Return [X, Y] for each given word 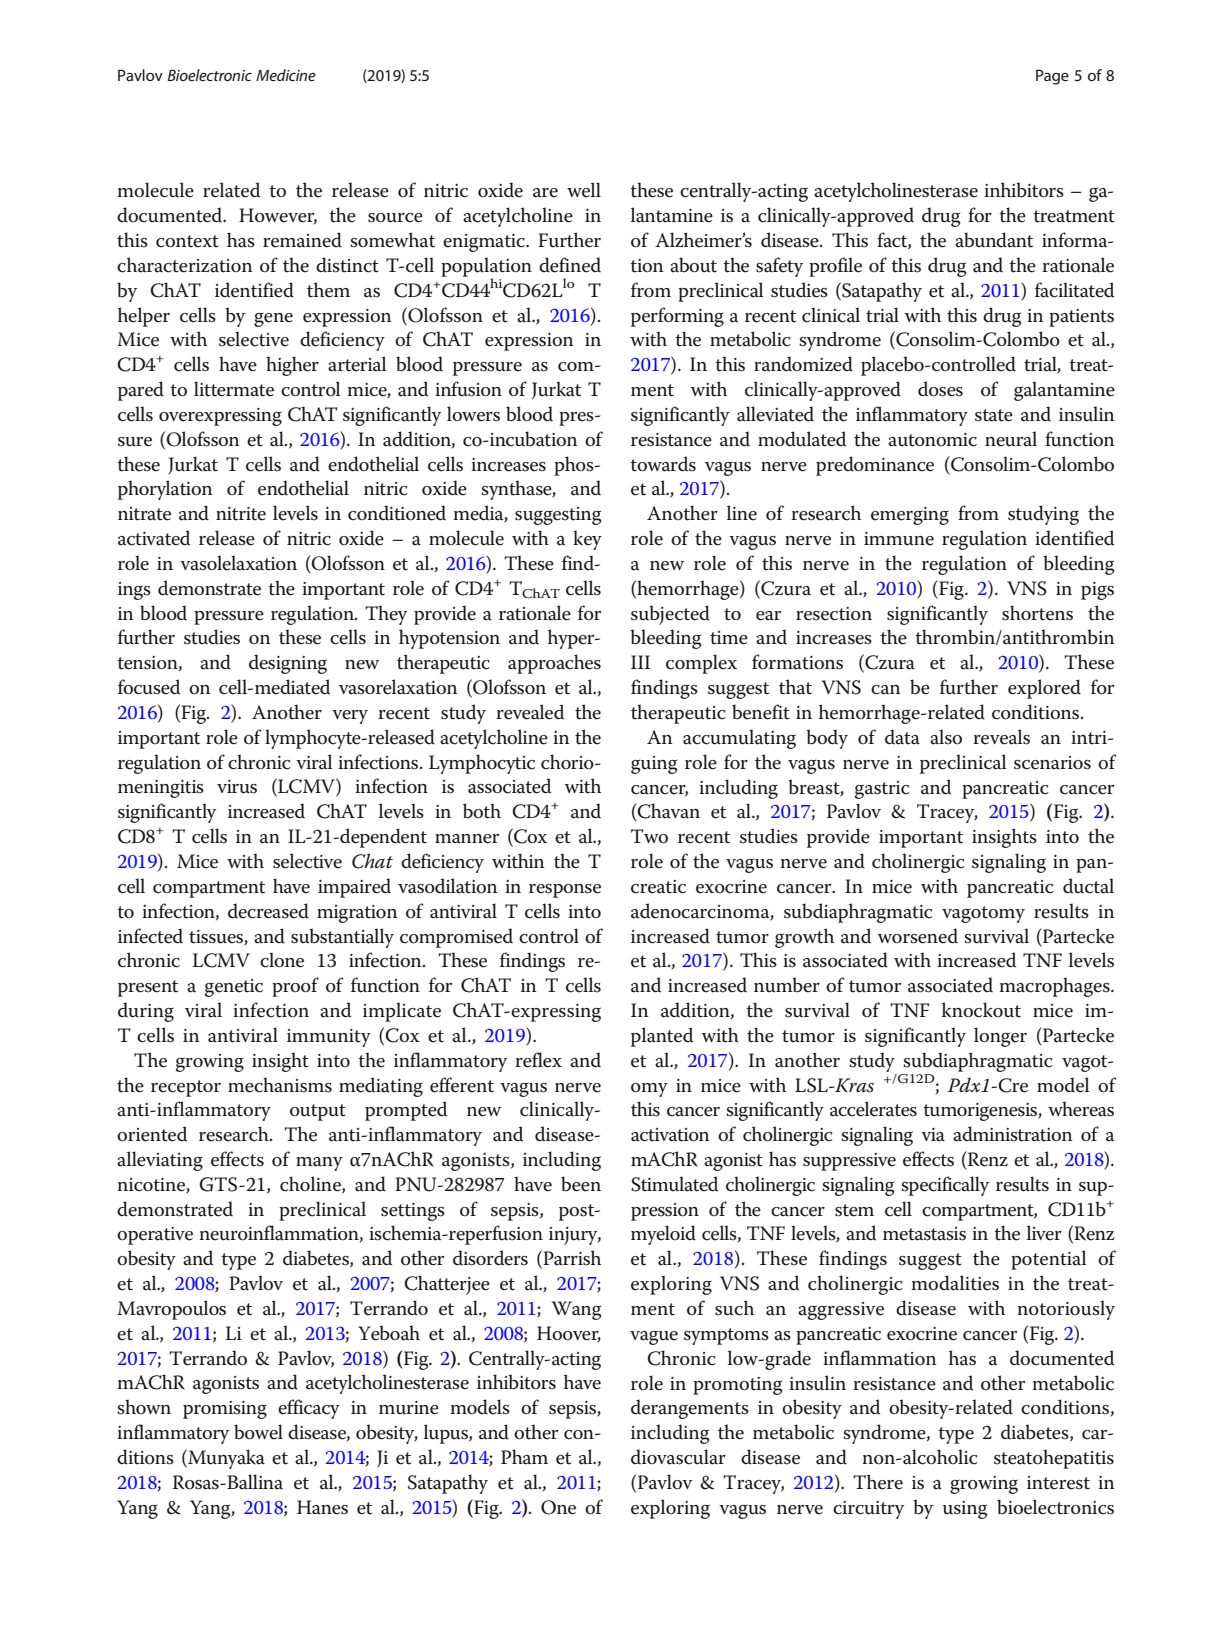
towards [663, 464]
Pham [524, 1457]
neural [1011, 439]
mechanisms [280, 1085]
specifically [945, 1186]
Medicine [286, 75]
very [350, 717]
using [965, 1510]
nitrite [241, 514]
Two [649, 836]
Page [1052, 77]
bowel [258, 1432]
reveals [1001, 737]
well [584, 190]
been [581, 1184]
